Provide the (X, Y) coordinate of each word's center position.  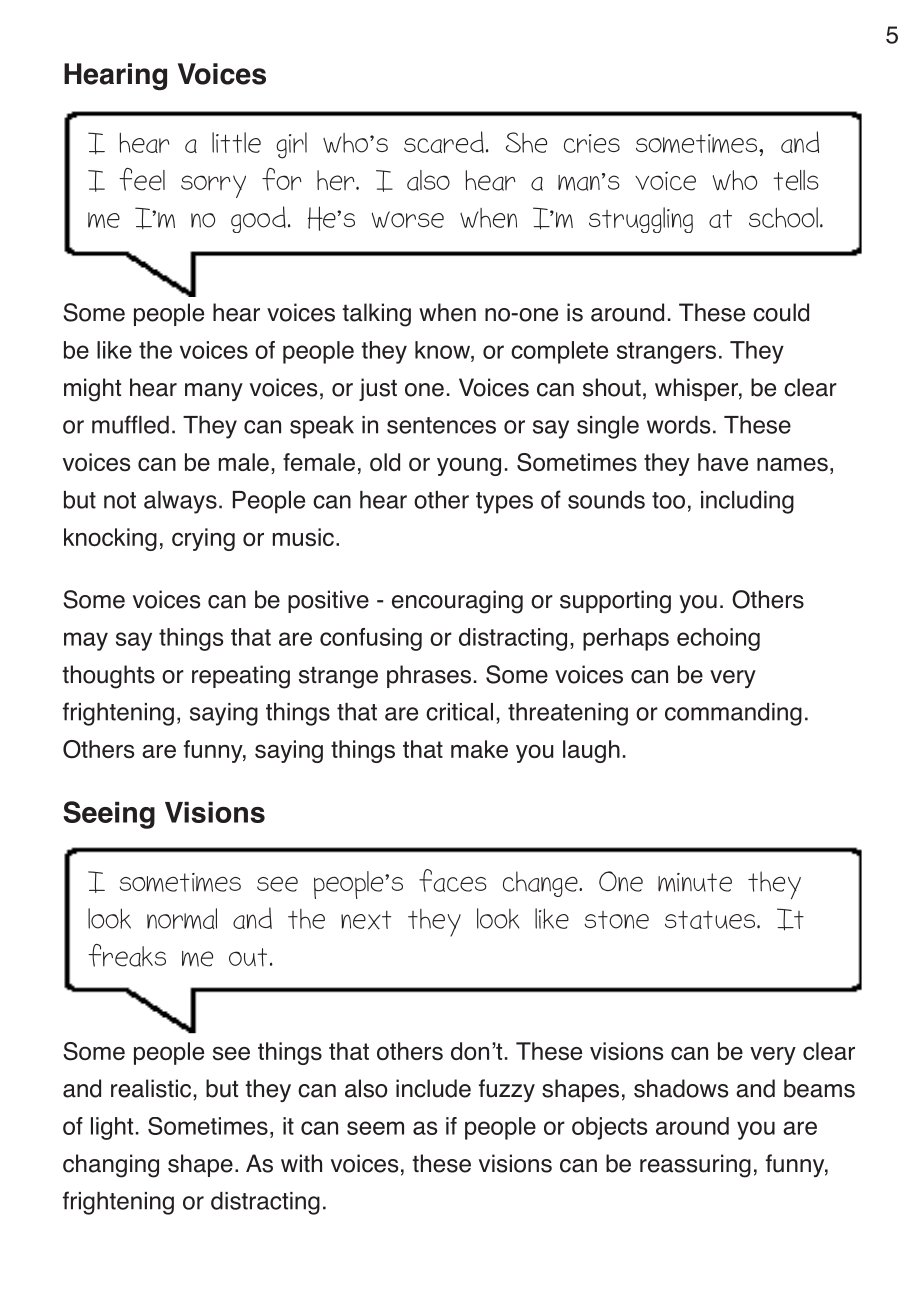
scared (444, 142)
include (433, 1088)
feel (142, 179)
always (180, 502)
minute (695, 882)
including (747, 502)
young (469, 466)
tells (796, 180)
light (112, 1128)
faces (453, 880)
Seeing (109, 815)
